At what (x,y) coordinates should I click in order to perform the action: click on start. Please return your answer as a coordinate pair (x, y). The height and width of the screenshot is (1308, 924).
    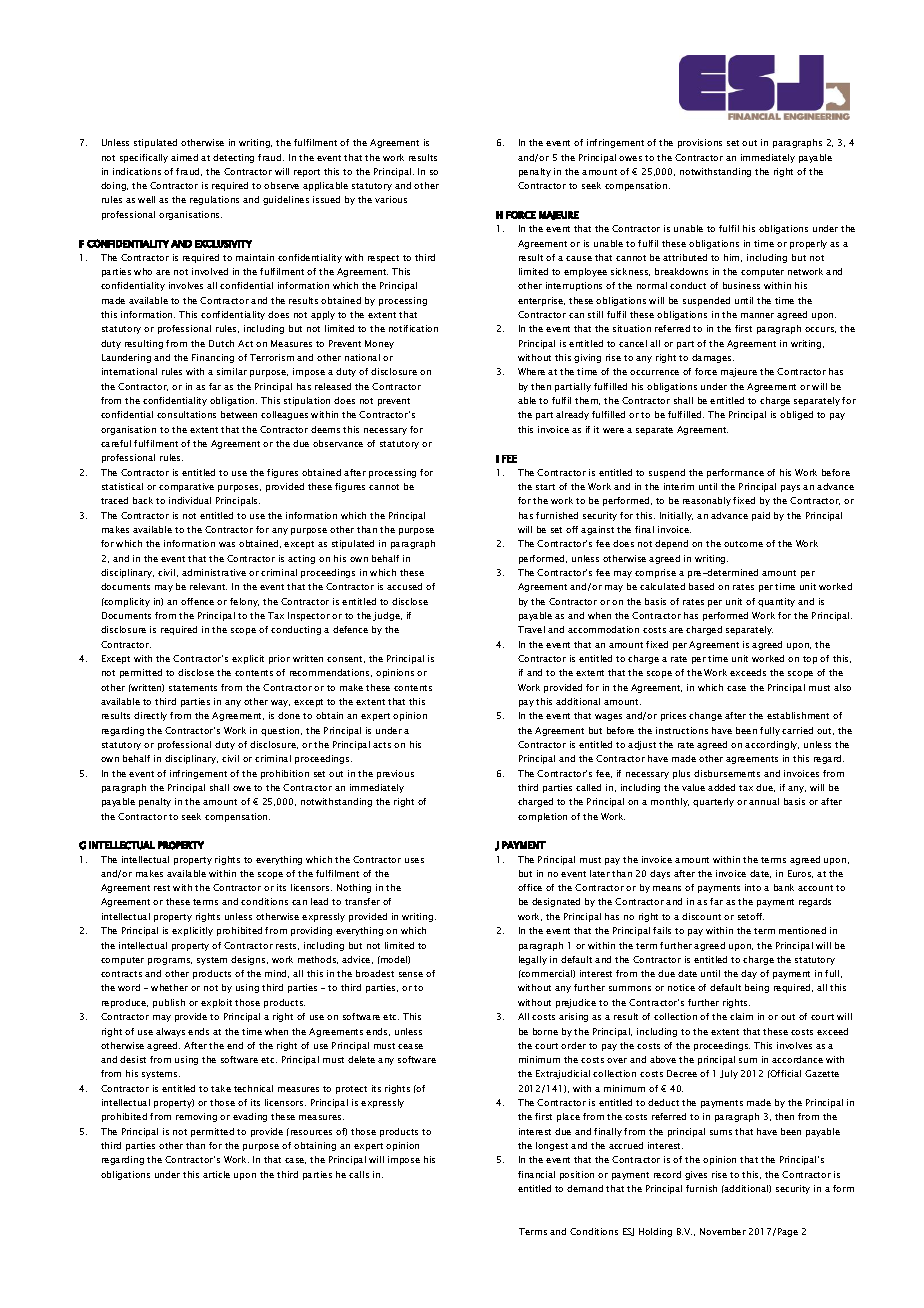
    Looking at the image, I should click on (545, 487).
